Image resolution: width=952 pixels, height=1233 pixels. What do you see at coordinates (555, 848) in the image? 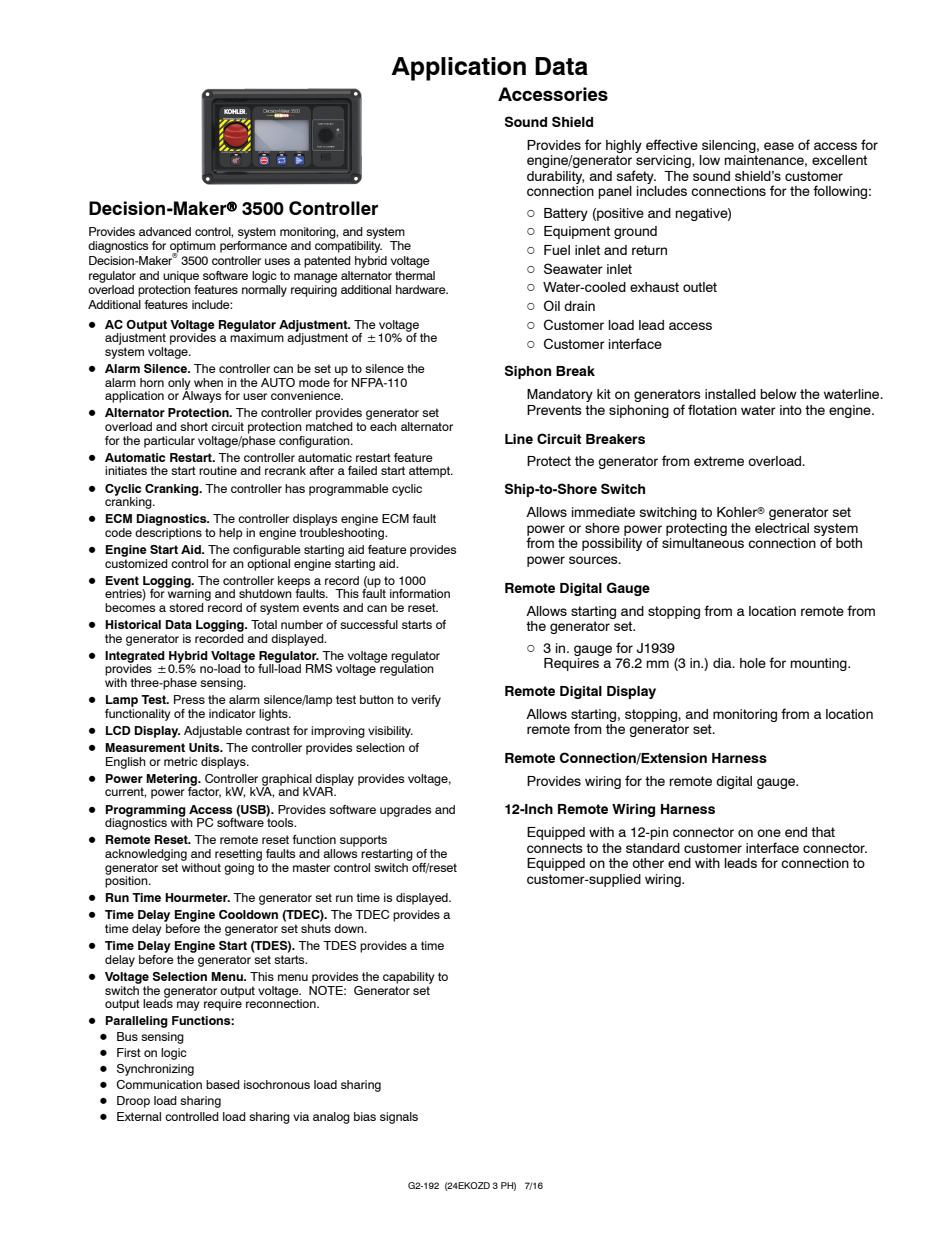
I see `connects` at bounding box center [555, 848].
